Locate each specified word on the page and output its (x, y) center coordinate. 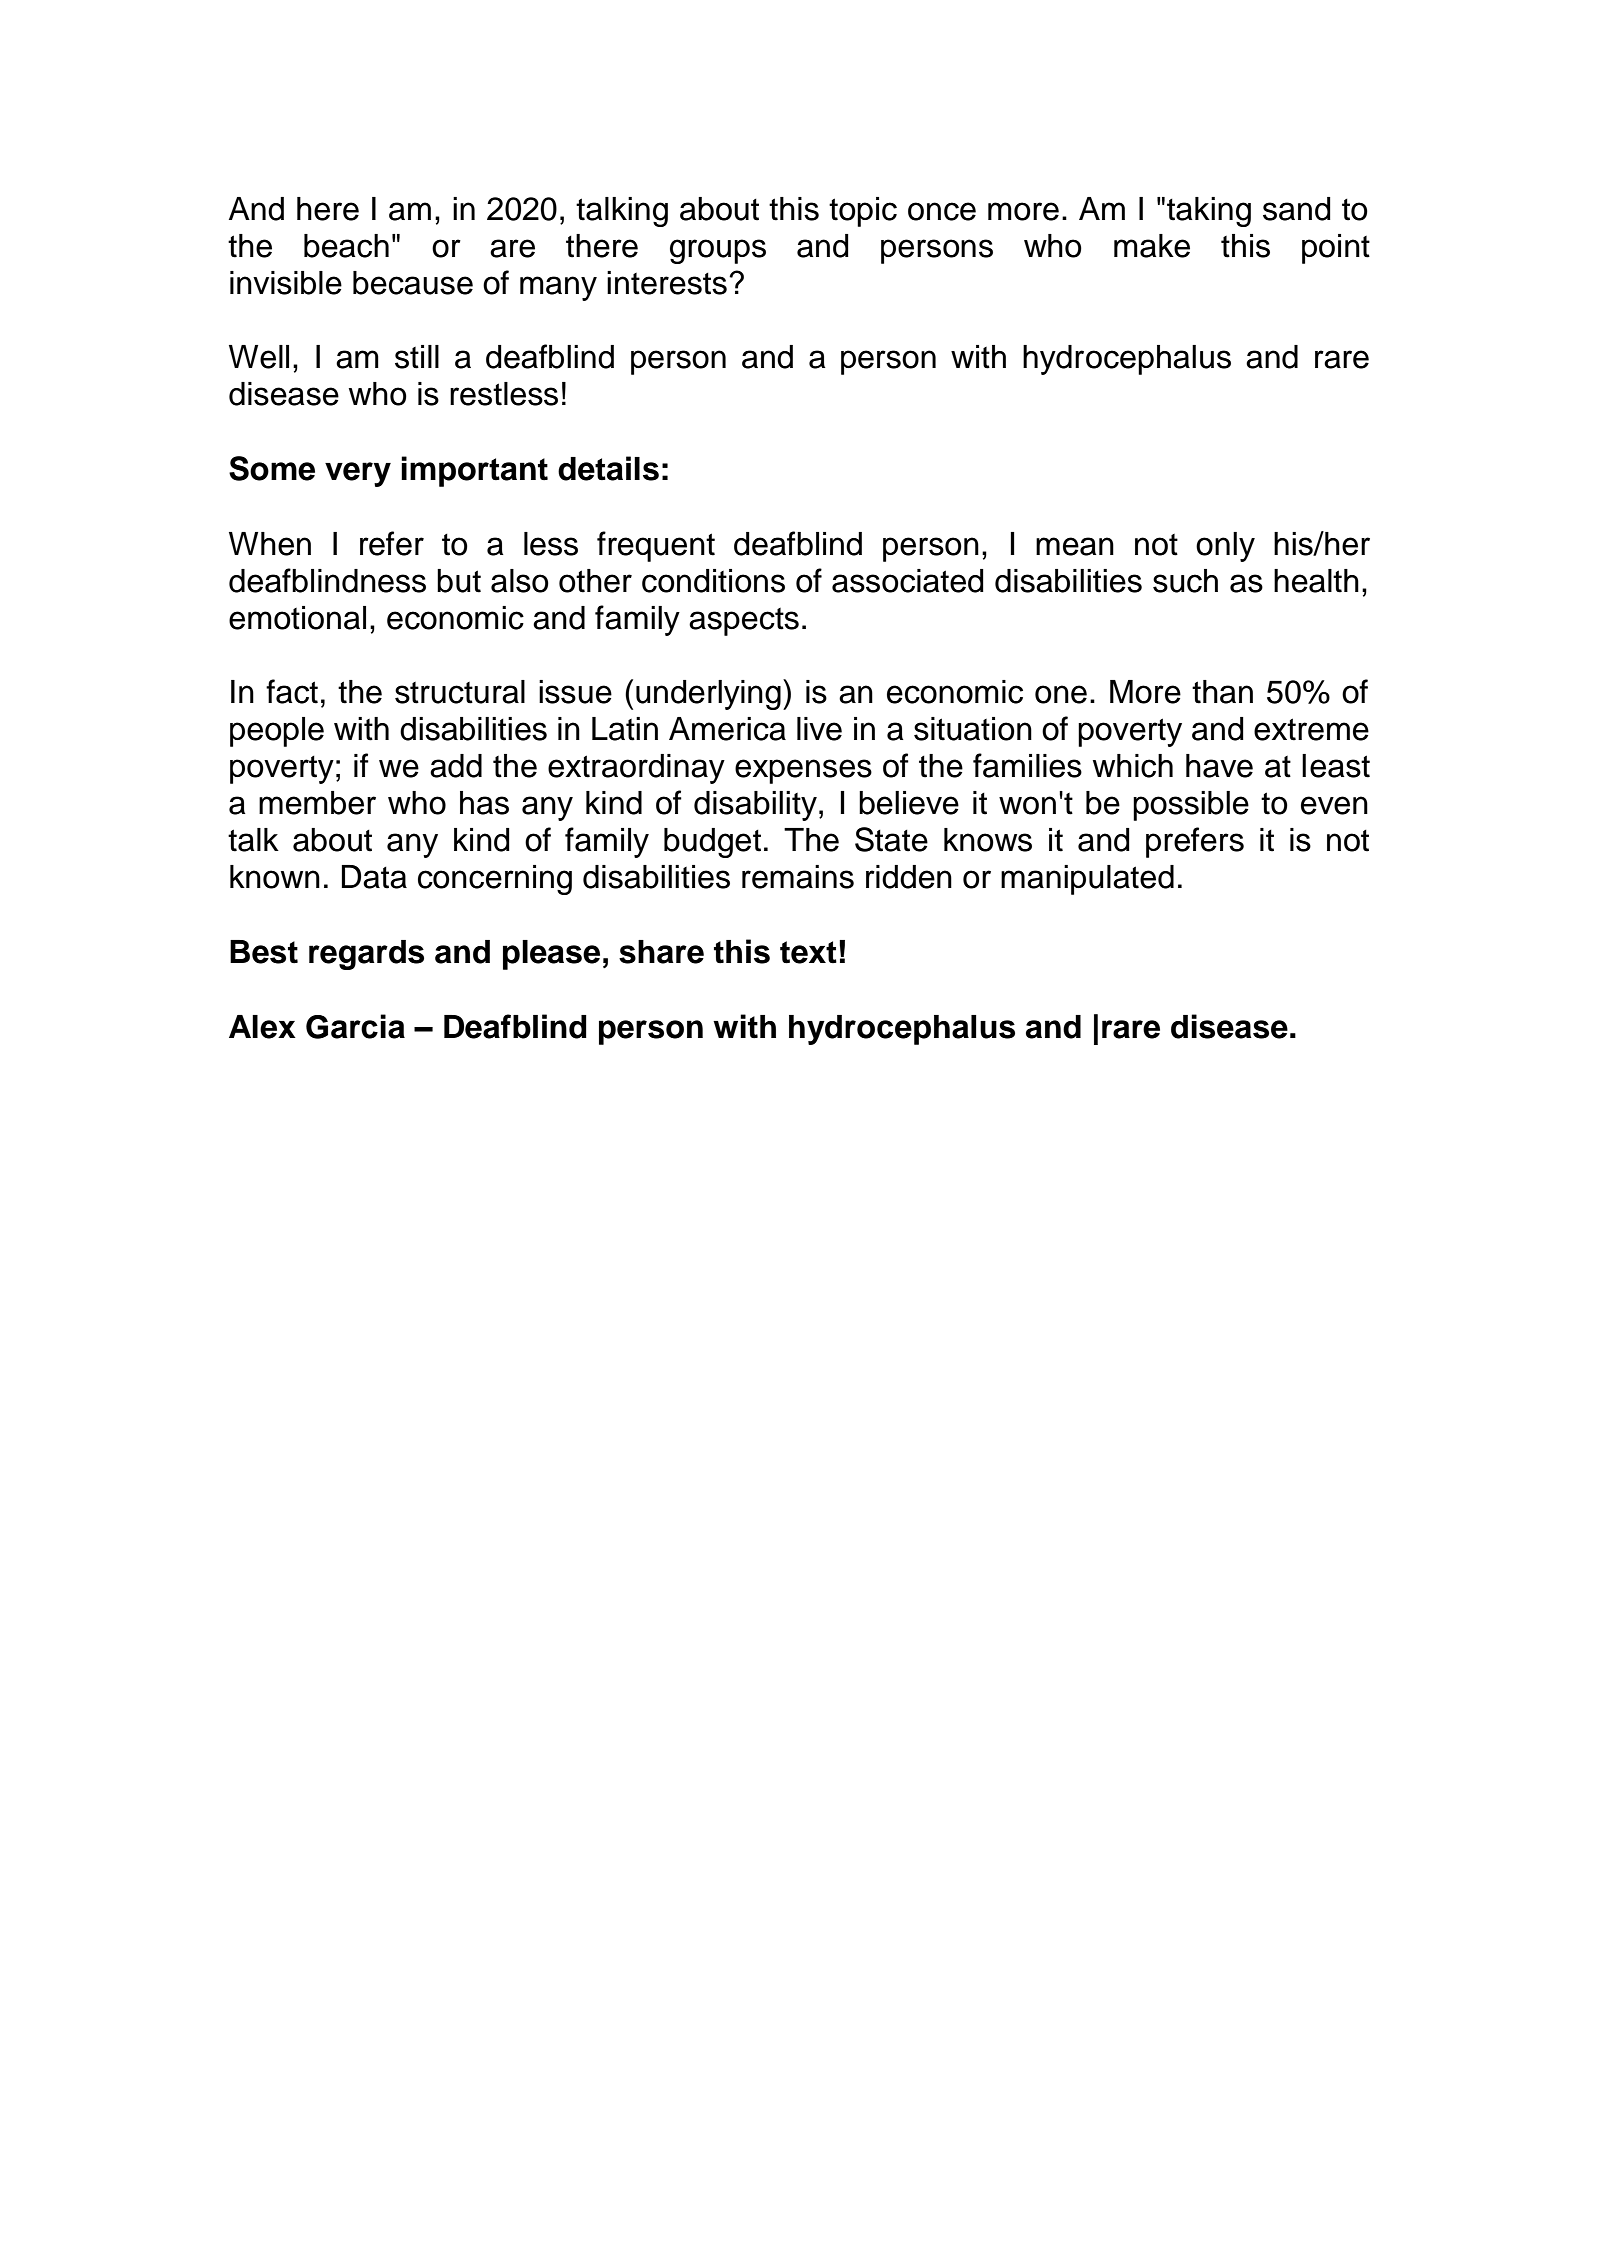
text (808, 952)
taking (1209, 212)
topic (863, 212)
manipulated (1087, 880)
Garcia (355, 1026)
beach (346, 246)
